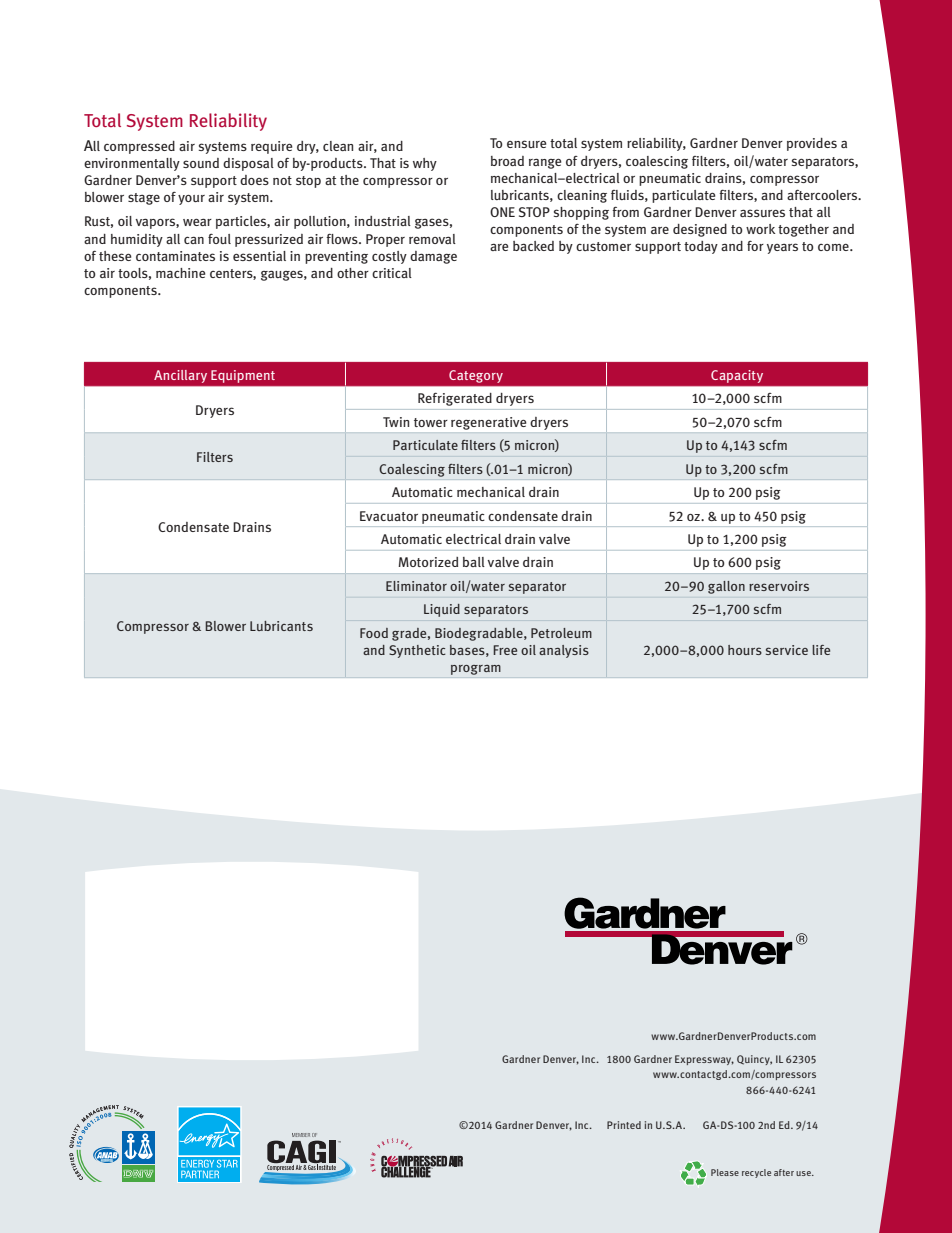 The width and height of the image is (952, 1233). Describe the element at coordinates (488, 423) in the image. I see `regenerative` at that location.
